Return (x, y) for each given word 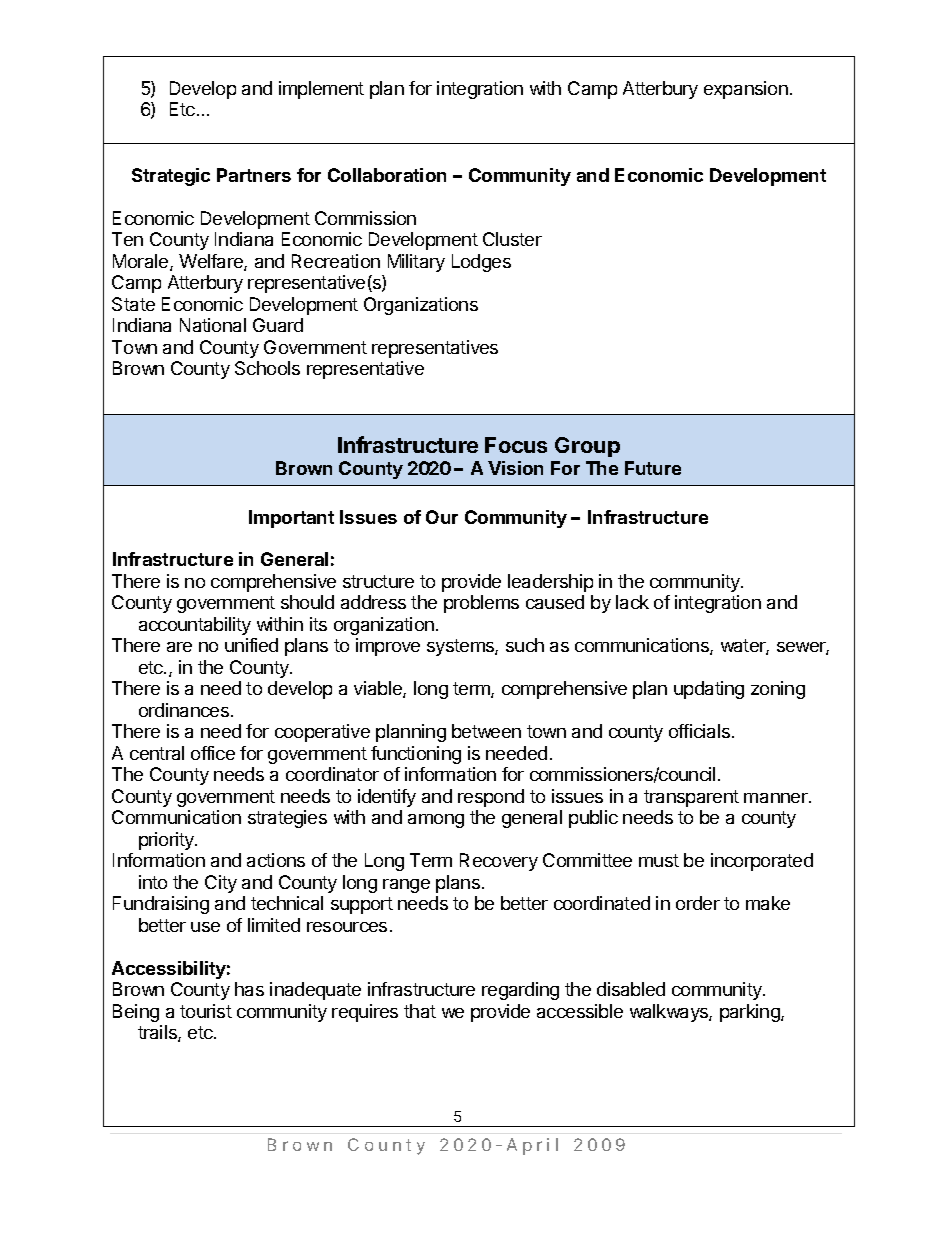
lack (632, 602)
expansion (746, 90)
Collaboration (387, 175)
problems (481, 604)
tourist (206, 1011)
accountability (195, 626)
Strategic (171, 177)
